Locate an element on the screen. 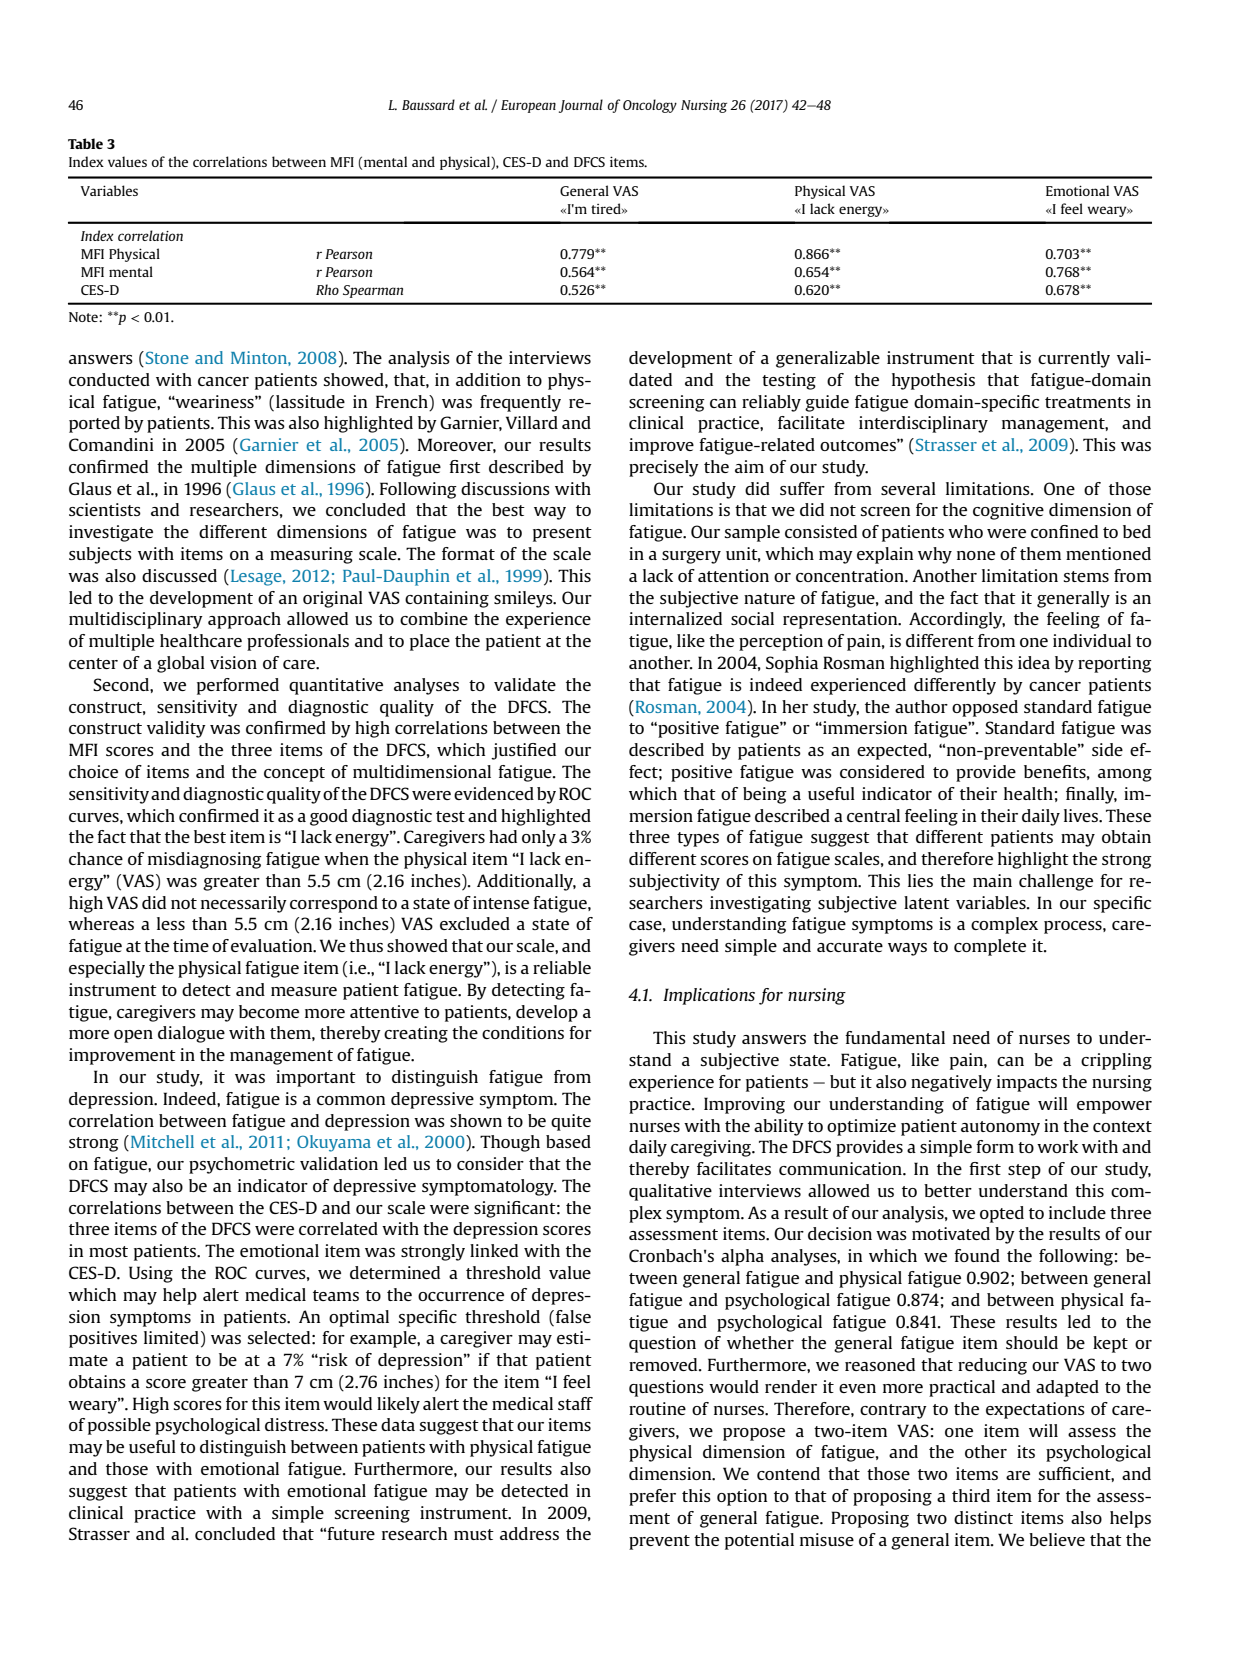 Image resolution: width=1240 pixels, height=1653 pixels. impacts is located at coordinates (1027, 1083).
